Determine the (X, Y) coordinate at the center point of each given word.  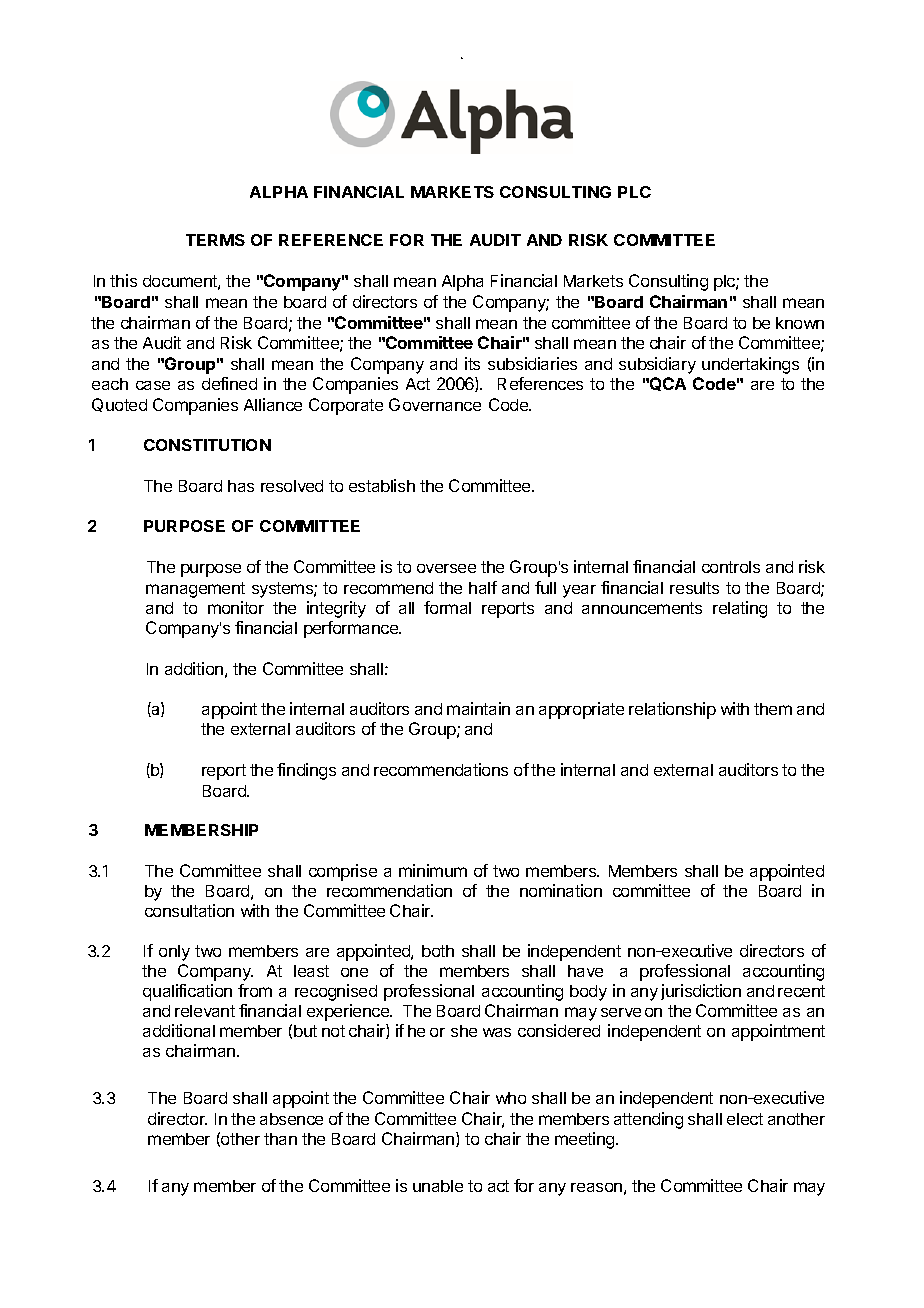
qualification (187, 992)
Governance (435, 404)
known (800, 323)
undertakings (750, 365)
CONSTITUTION (207, 445)
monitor (236, 607)
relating (740, 609)
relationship (672, 710)
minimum (433, 870)
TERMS (215, 240)
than (280, 1139)
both (438, 951)
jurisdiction (701, 992)
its (472, 363)
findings (306, 771)
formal (447, 607)
